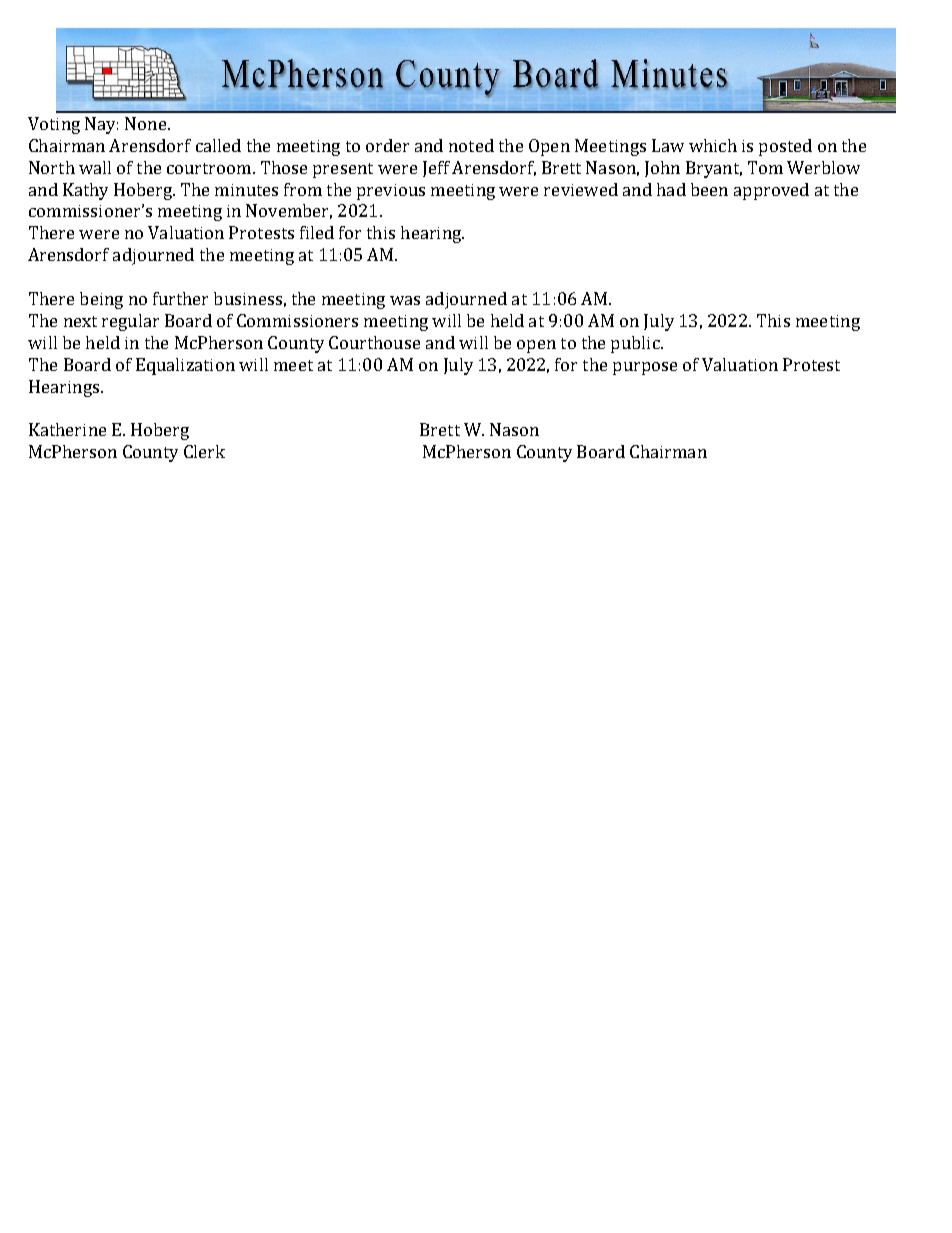 The image size is (952, 1233). What do you see at coordinates (180, 298) in the screenshot?
I see `further` at bounding box center [180, 298].
